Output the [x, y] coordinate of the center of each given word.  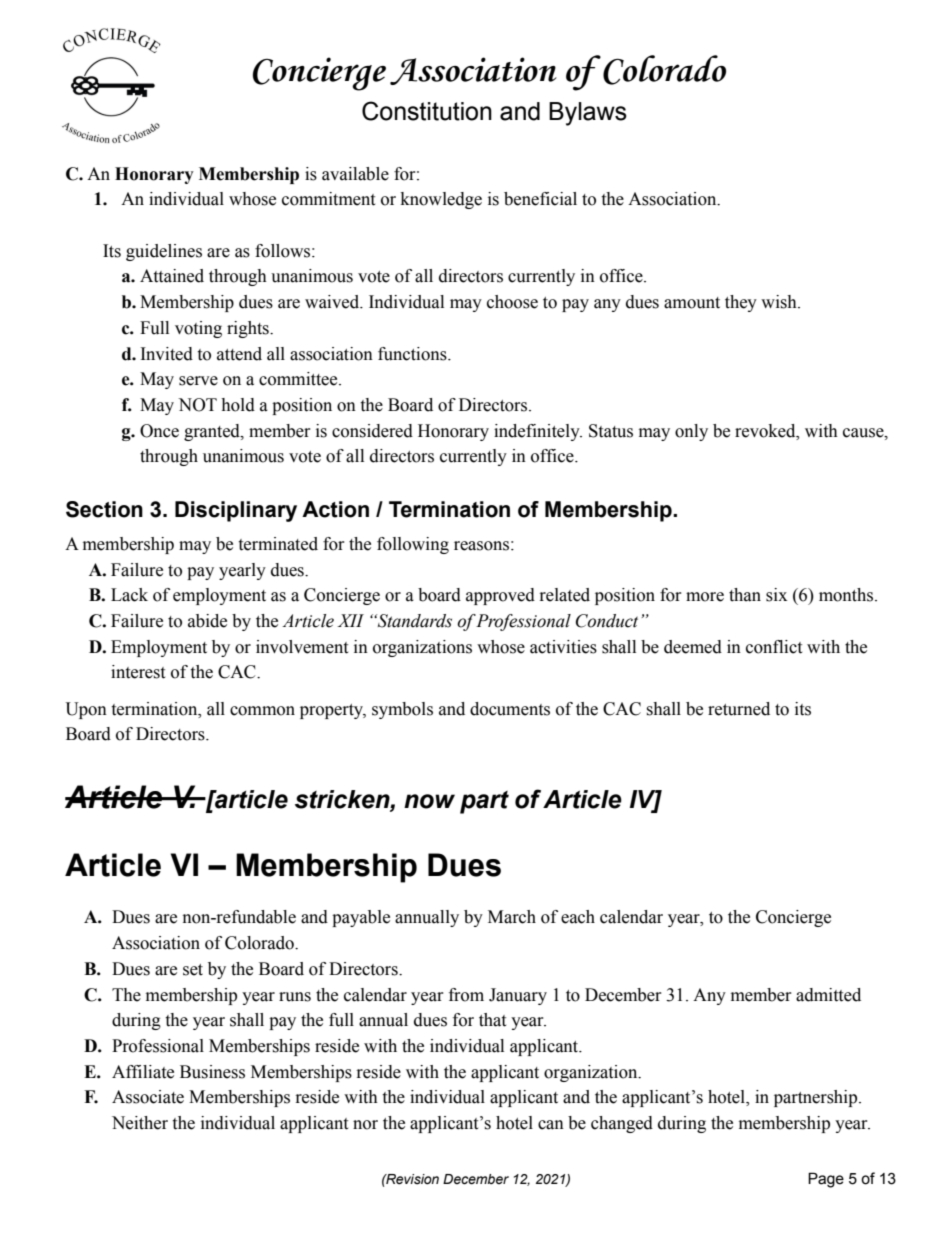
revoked [766, 431]
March [512, 917]
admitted [828, 995]
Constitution [427, 111]
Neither [140, 1123]
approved [500, 596]
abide [207, 621]
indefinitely [538, 432]
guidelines [164, 252]
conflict [774, 647]
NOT [197, 405]
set [193, 970]
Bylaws [588, 114]
